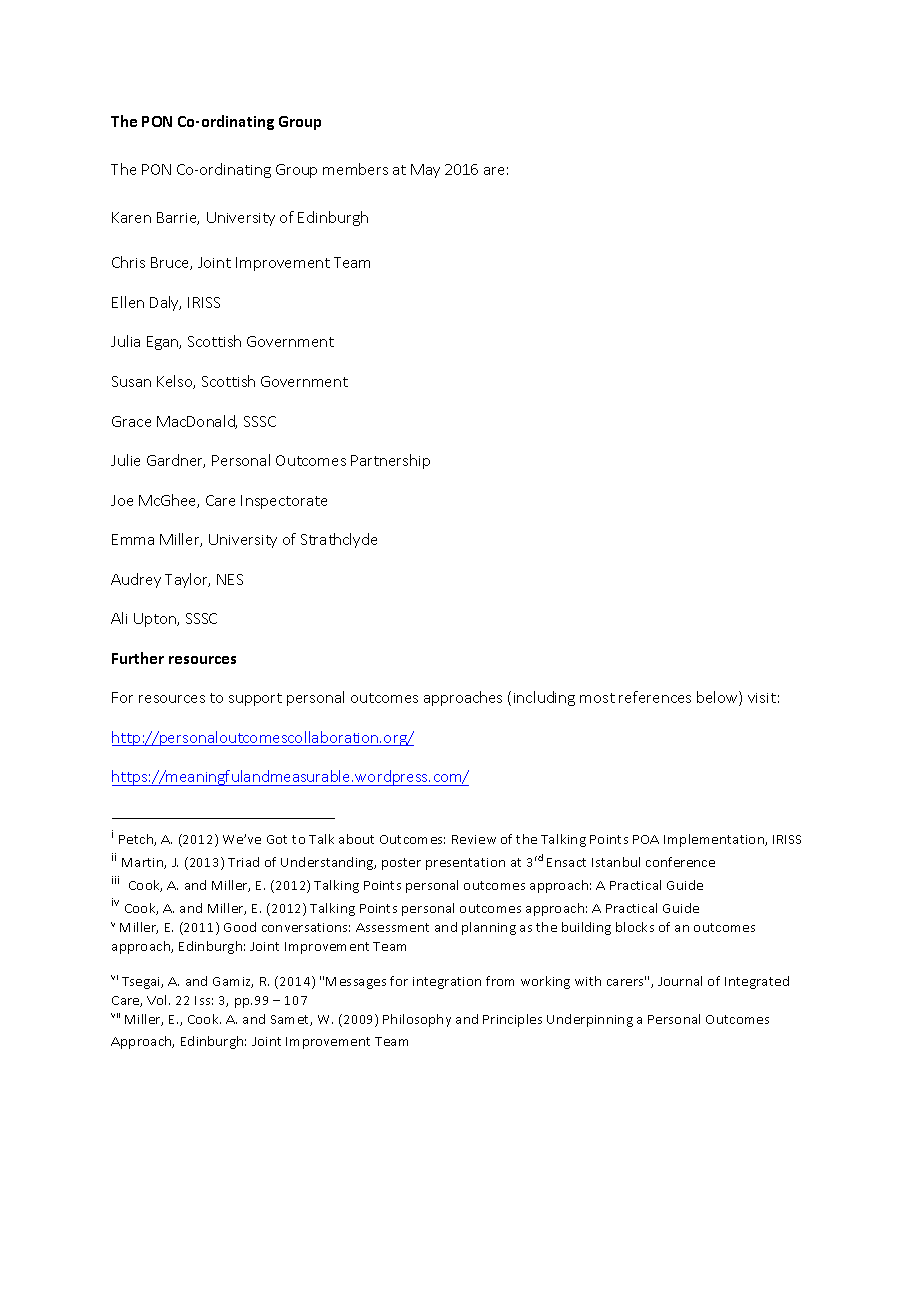 This document has width=924, height=1308. Describe the element at coordinates (474, 839) in the document. I see `Review` at that location.
